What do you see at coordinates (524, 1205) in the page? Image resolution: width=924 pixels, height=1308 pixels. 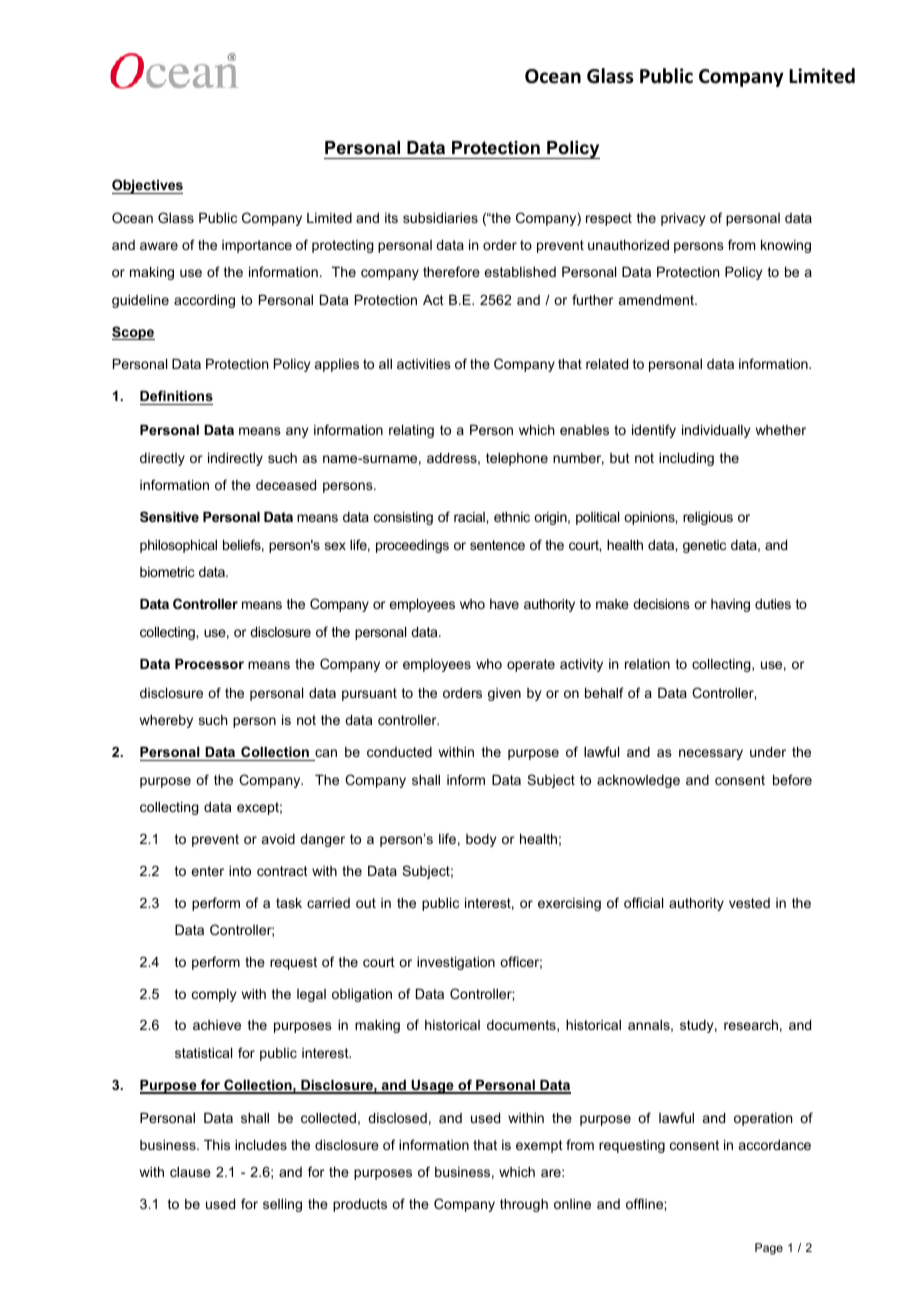 I see `through` at bounding box center [524, 1205].
